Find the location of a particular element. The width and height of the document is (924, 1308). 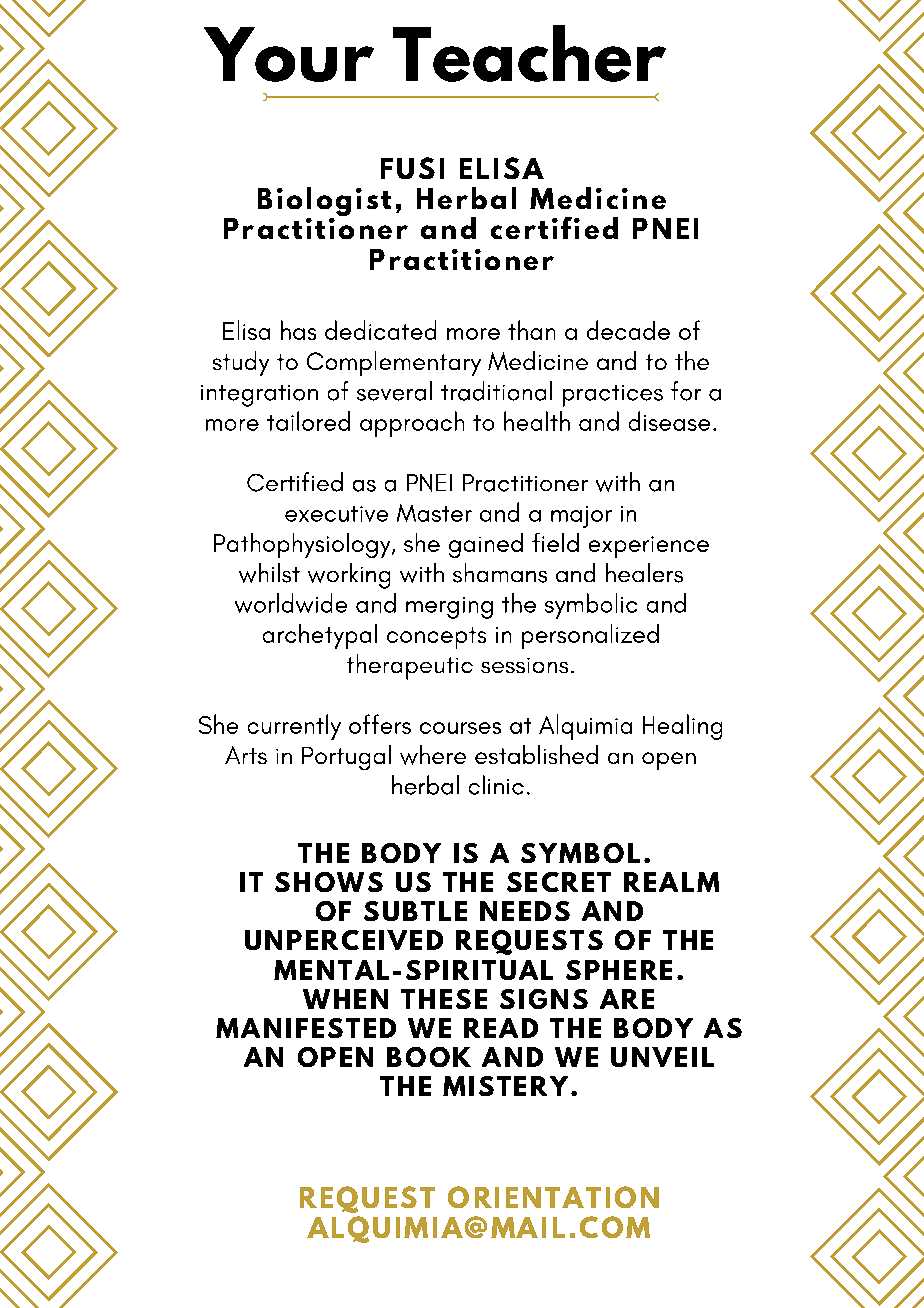

ORIENTATION is located at coordinates (553, 1197).
